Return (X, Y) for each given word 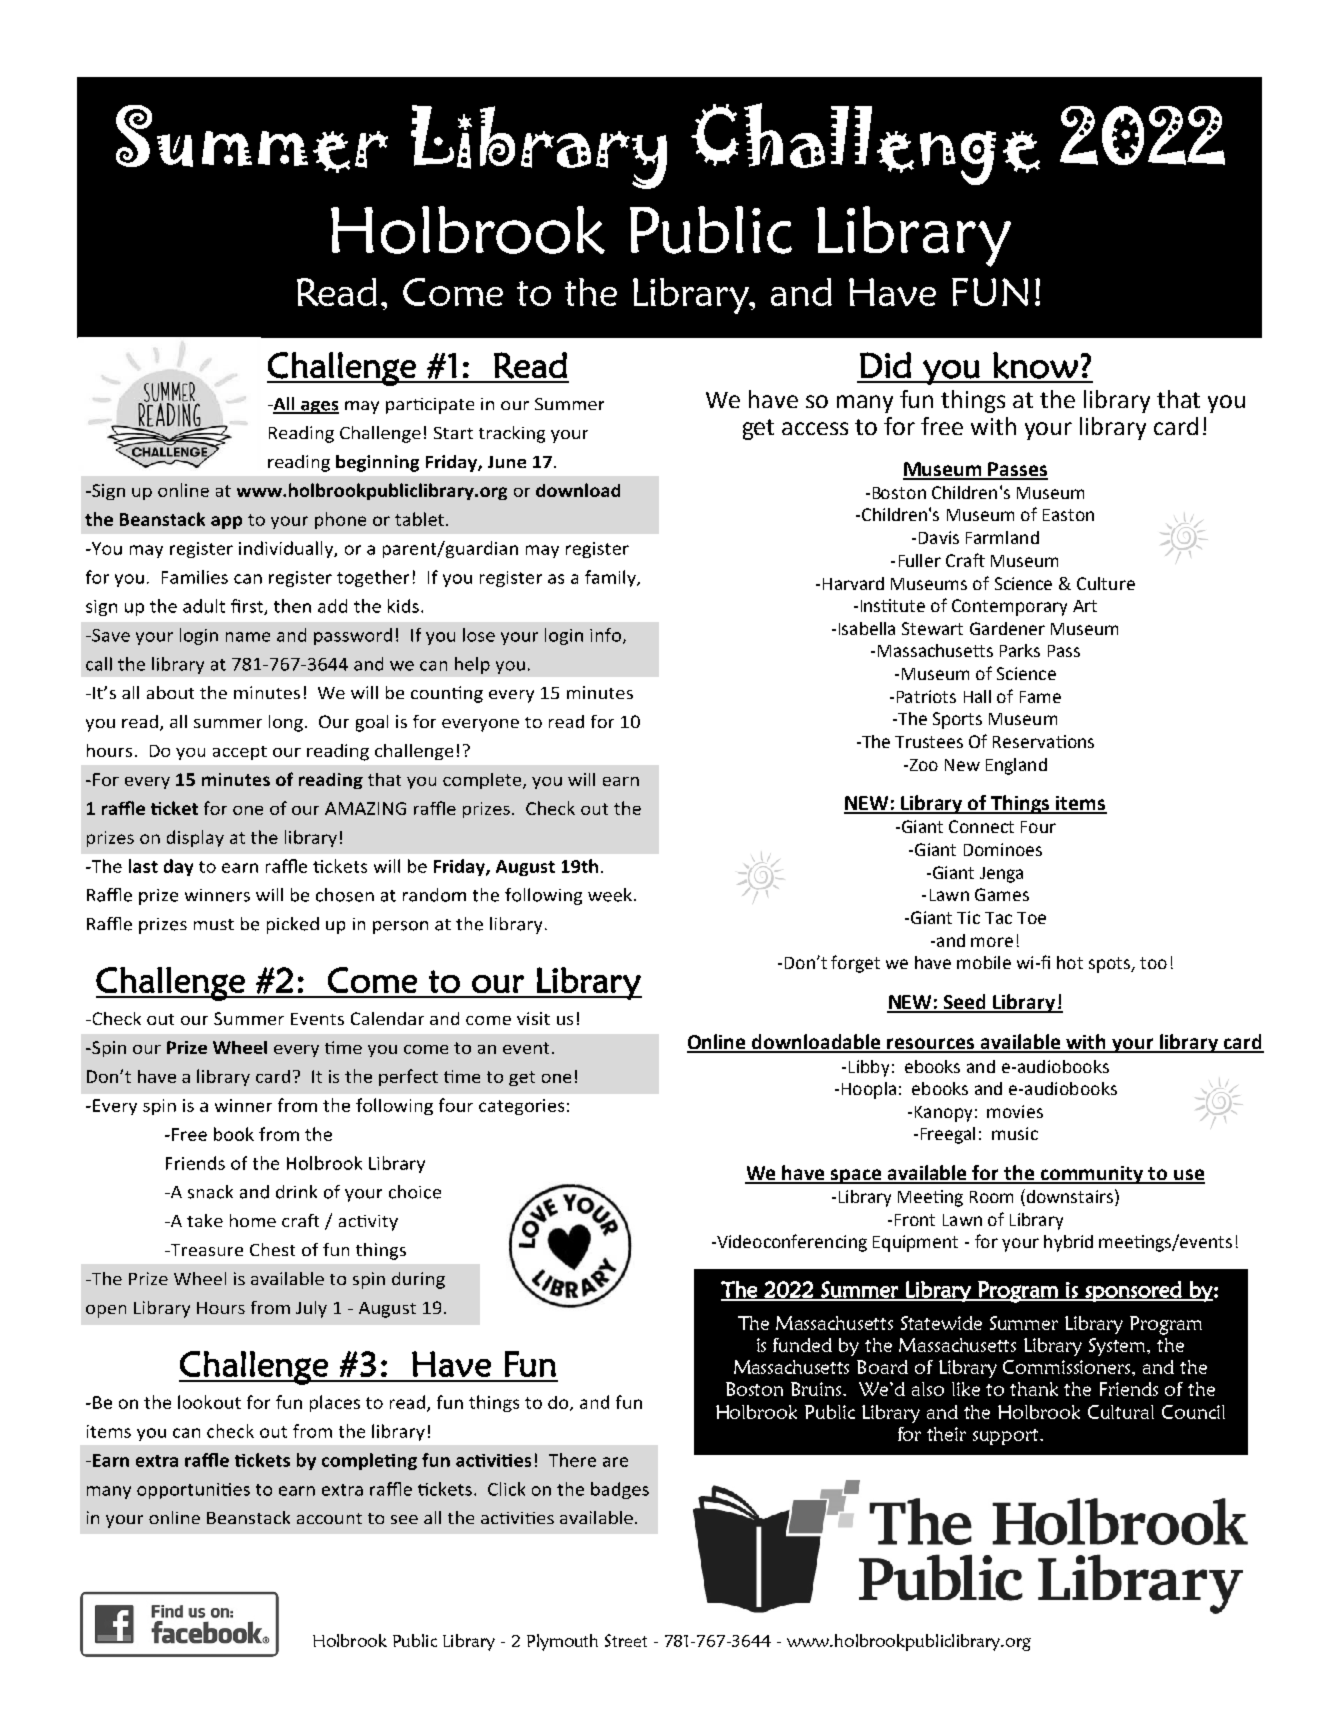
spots (1110, 965)
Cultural (1121, 1412)
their (946, 1434)
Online (718, 1043)
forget (855, 964)
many (865, 404)
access (815, 428)
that (1178, 399)
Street (626, 1640)
